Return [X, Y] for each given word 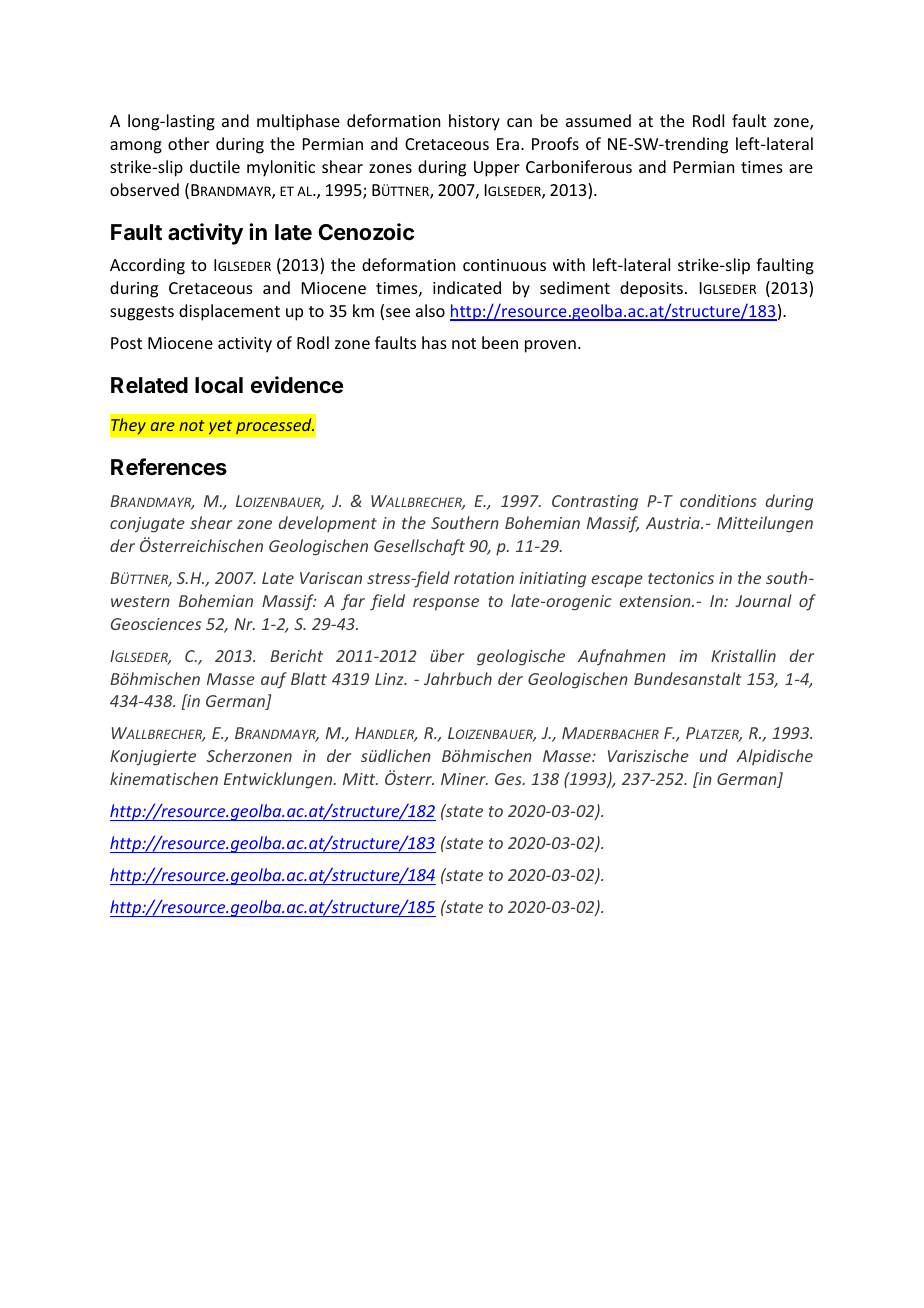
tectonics [681, 578]
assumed [598, 120]
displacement [229, 312]
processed [275, 426]
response [446, 604]
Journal [763, 600]
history [474, 122]
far [353, 602]
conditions [718, 500]
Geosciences [156, 624]
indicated [467, 287]
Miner [464, 779]
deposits [651, 289]
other [188, 143]
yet [220, 427]
